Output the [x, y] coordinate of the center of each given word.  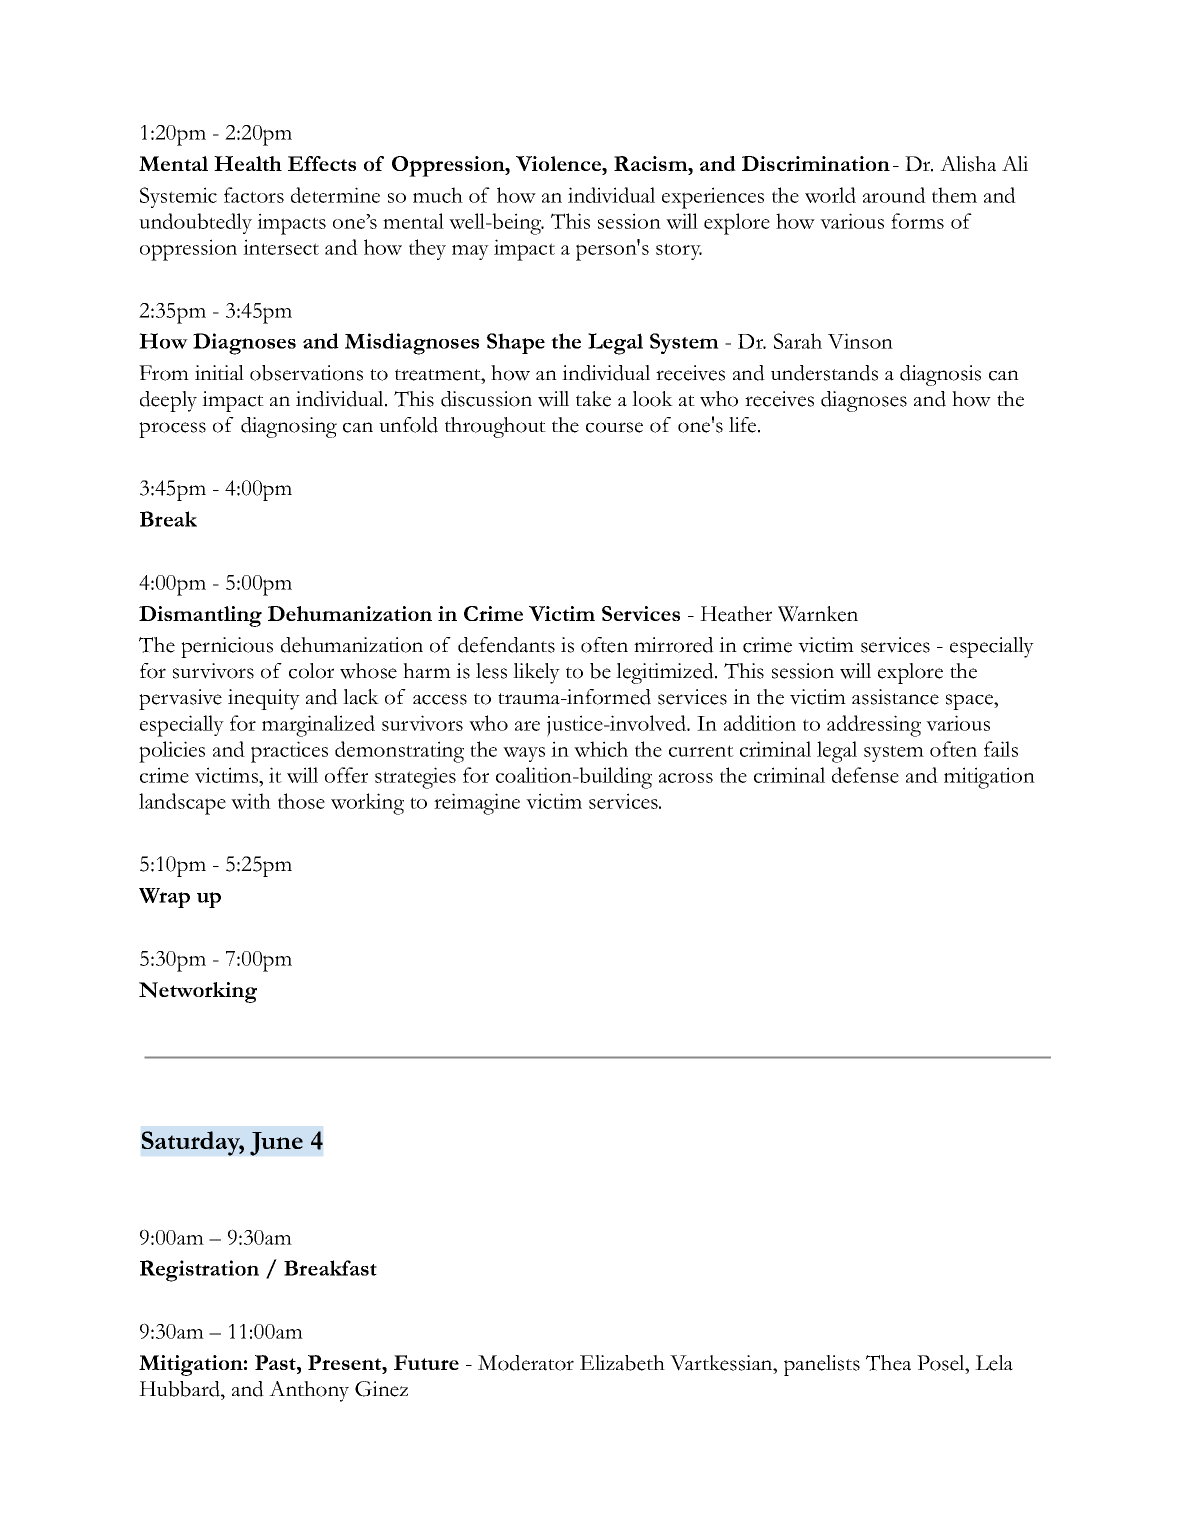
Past [276, 1362]
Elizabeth [622, 1363]
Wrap [164, 898]
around [894, 195]
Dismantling [200, 616]
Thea [888, 1363]
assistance [895, 697]
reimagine [477, 804]
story [679, 251]
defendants [506, 645]
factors [254, 195]
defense [865, 775]
